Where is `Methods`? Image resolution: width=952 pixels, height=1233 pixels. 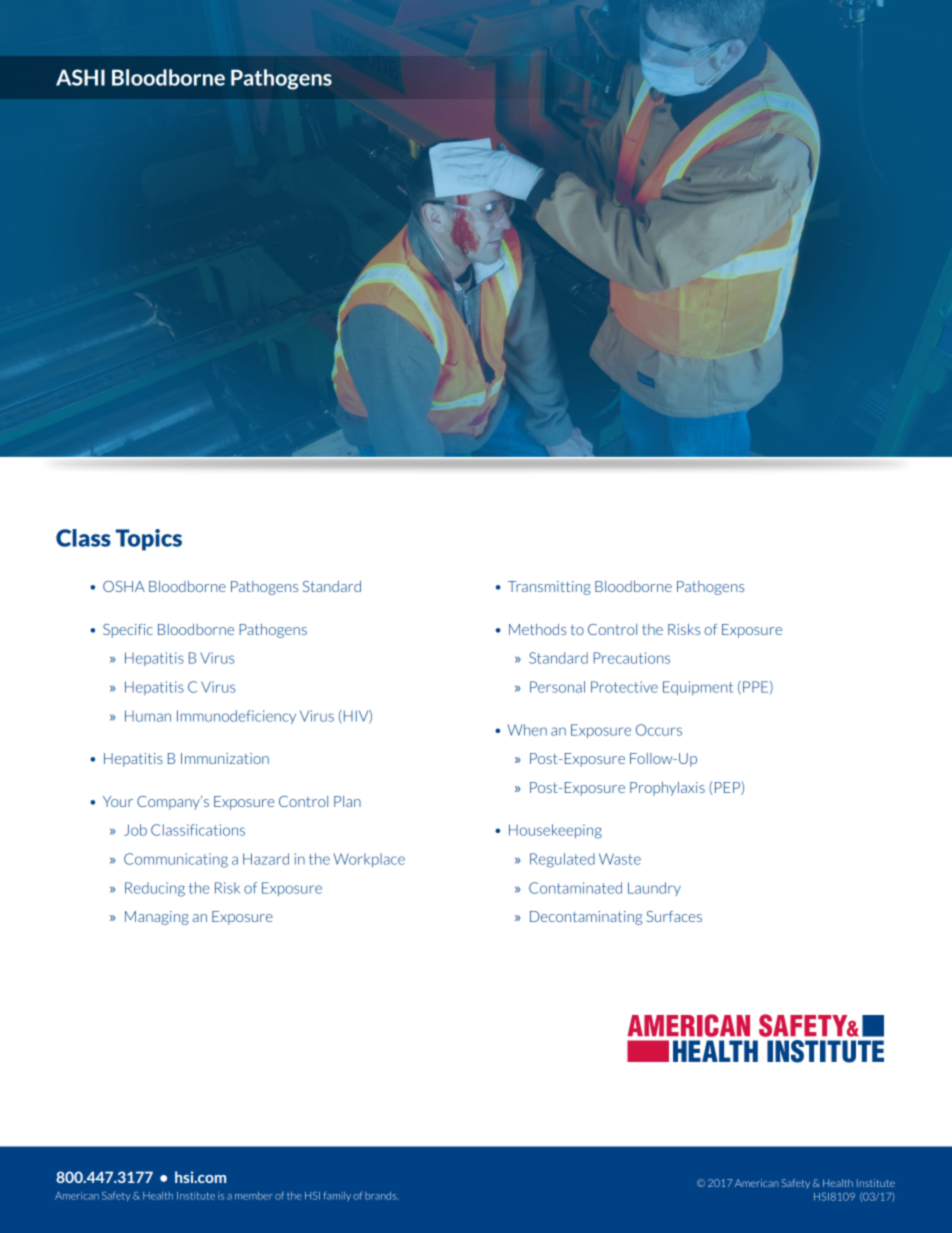
Methods is located at coordinates (537, 629).
